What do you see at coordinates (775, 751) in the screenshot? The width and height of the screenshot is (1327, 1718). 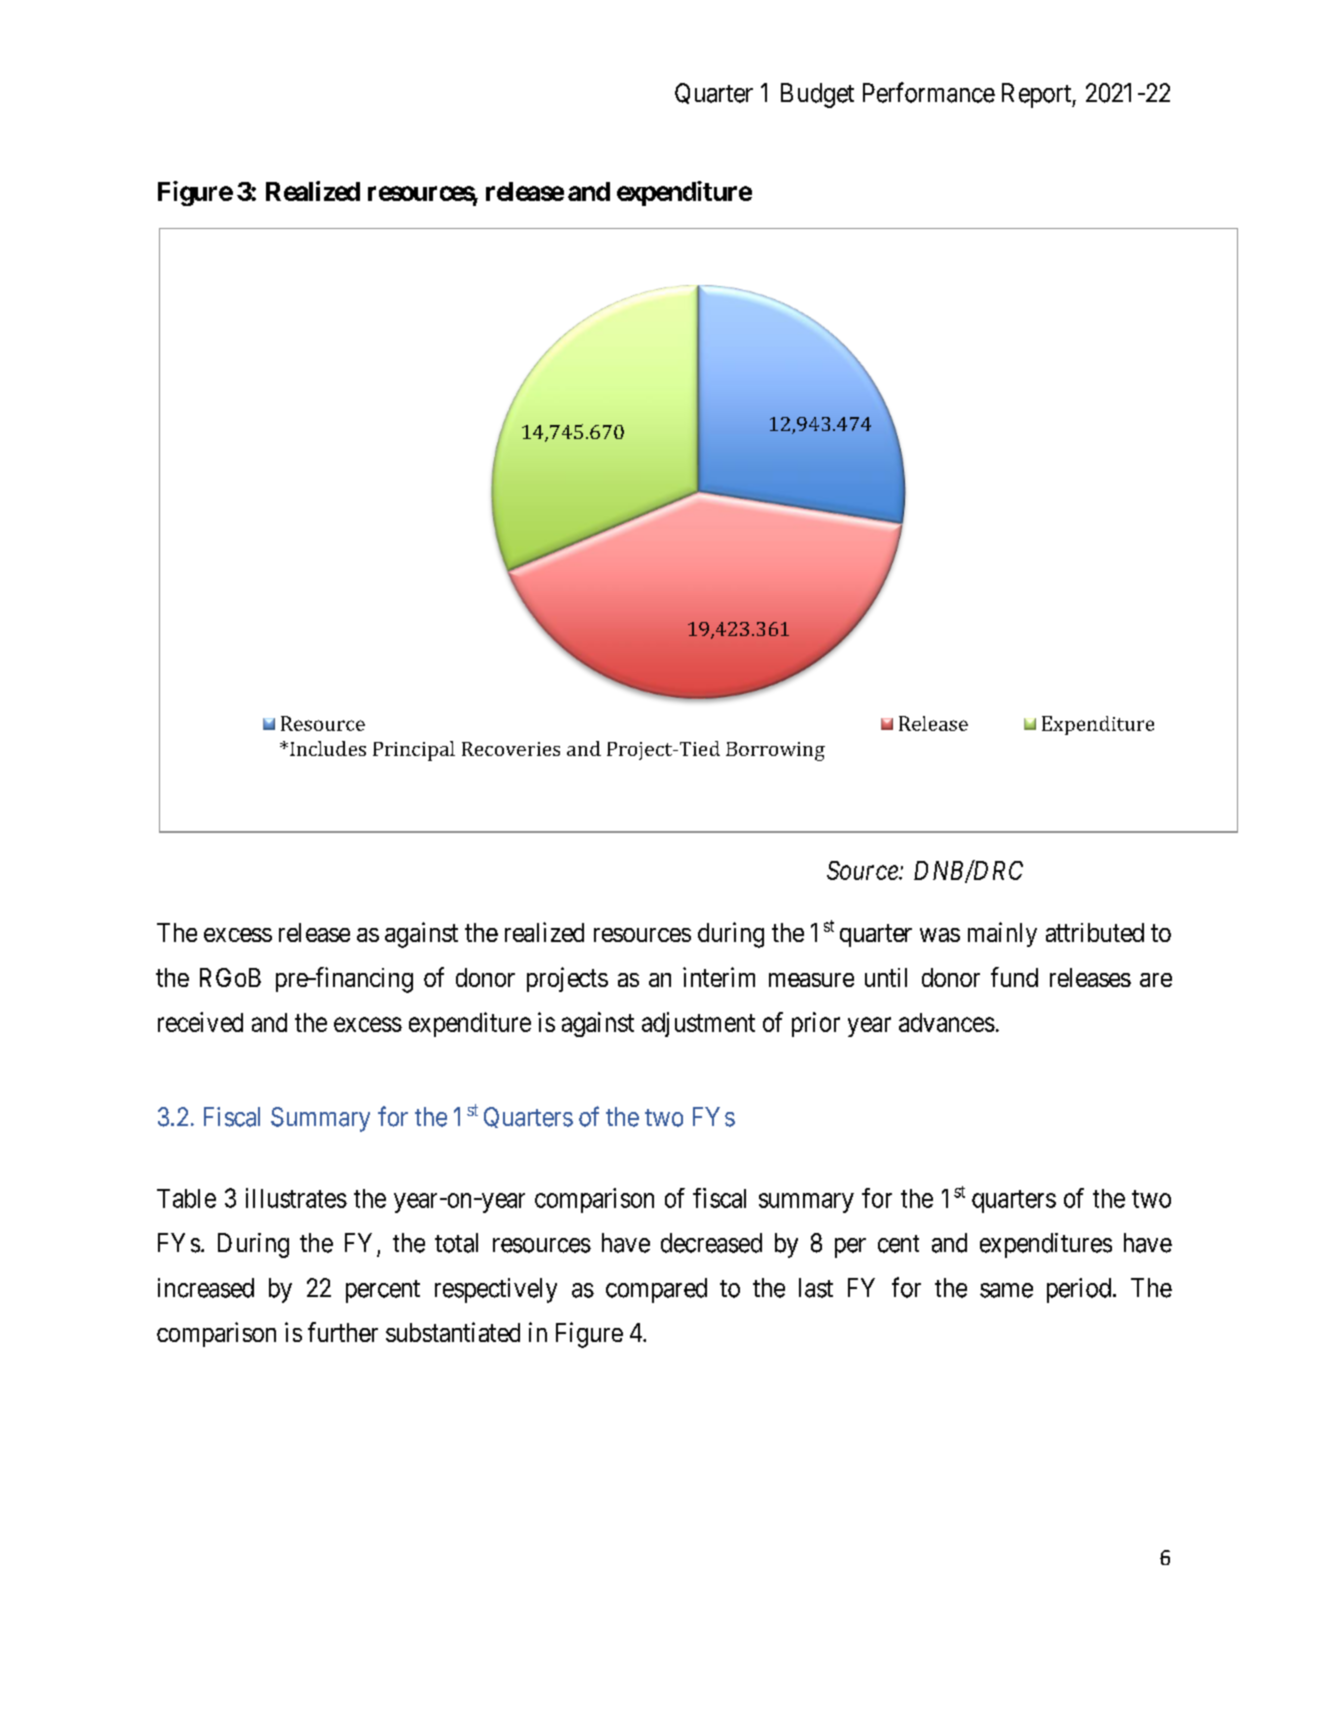 I see `Borrowing` at bounding box center [775, 751].
